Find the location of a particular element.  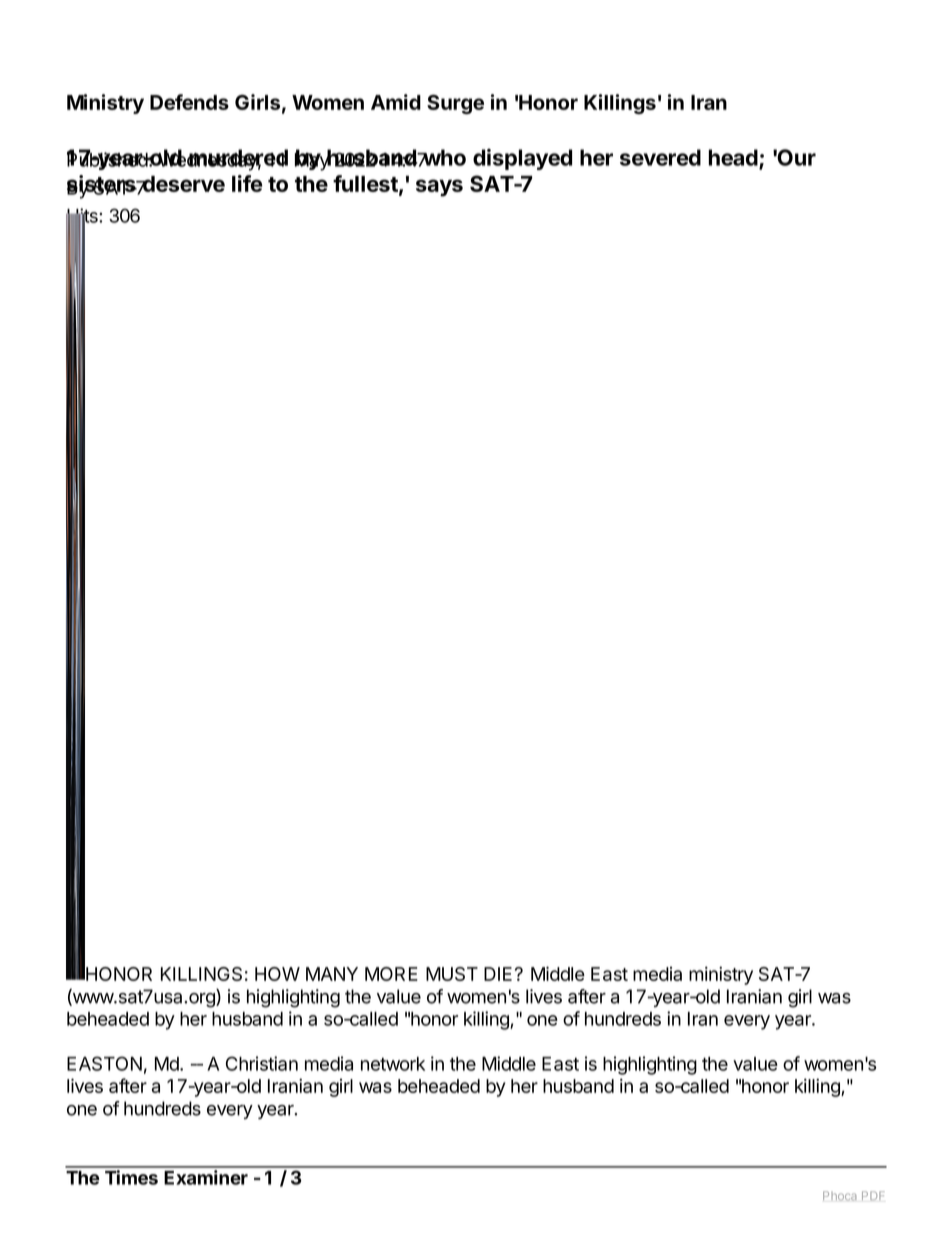

DIE is located at coordinates (498, 974).
